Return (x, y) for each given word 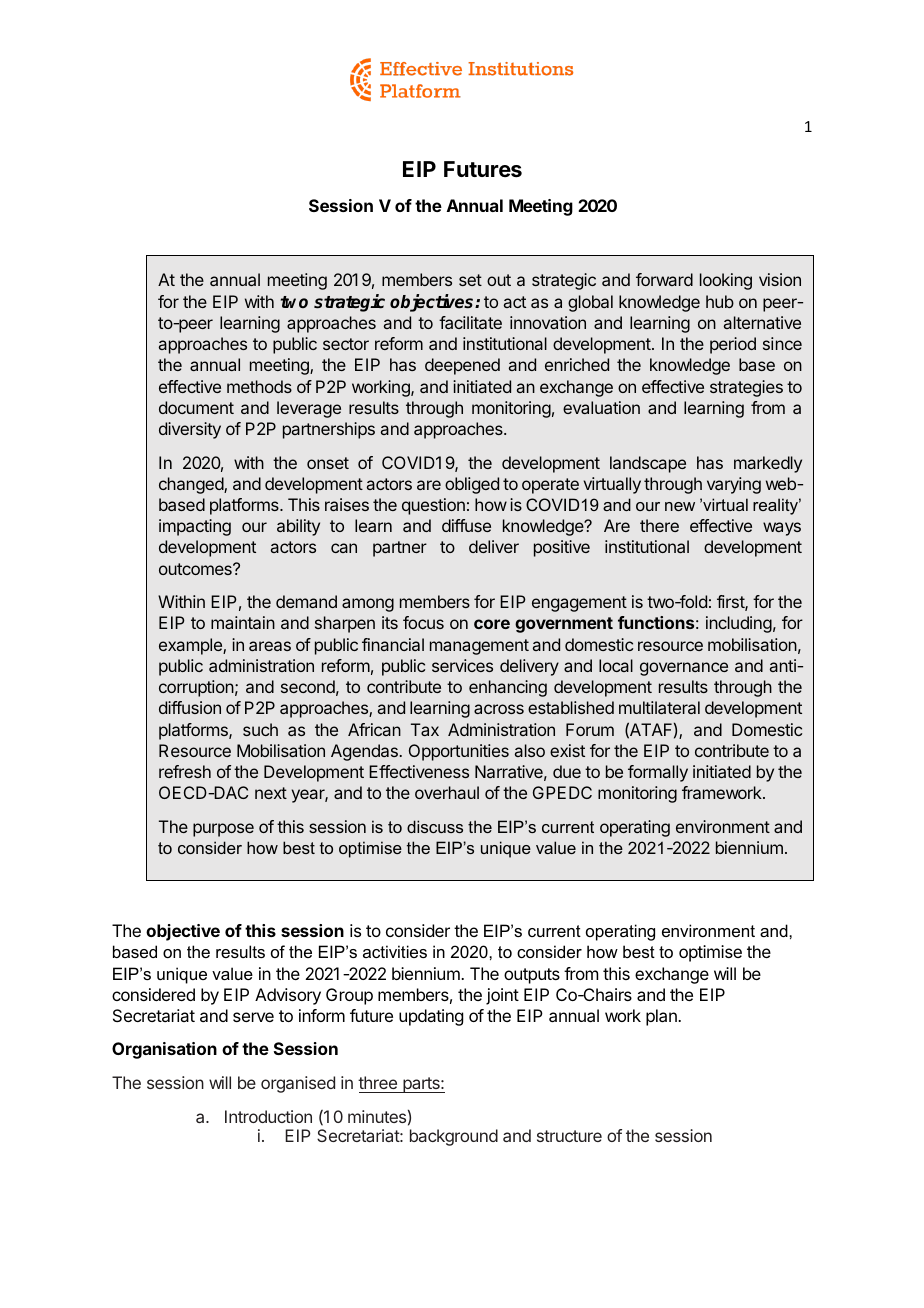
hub (720, 301)
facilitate (470, 322)
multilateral (659, 707)
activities (395, 951)
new (680, 506)
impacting (195, 527)
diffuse (466, 525)
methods (259, 386)
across (499, 709)
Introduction (268, 1116)
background (454, 1137)
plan (662, 1017)
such (260, 729)
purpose (223, 830)
